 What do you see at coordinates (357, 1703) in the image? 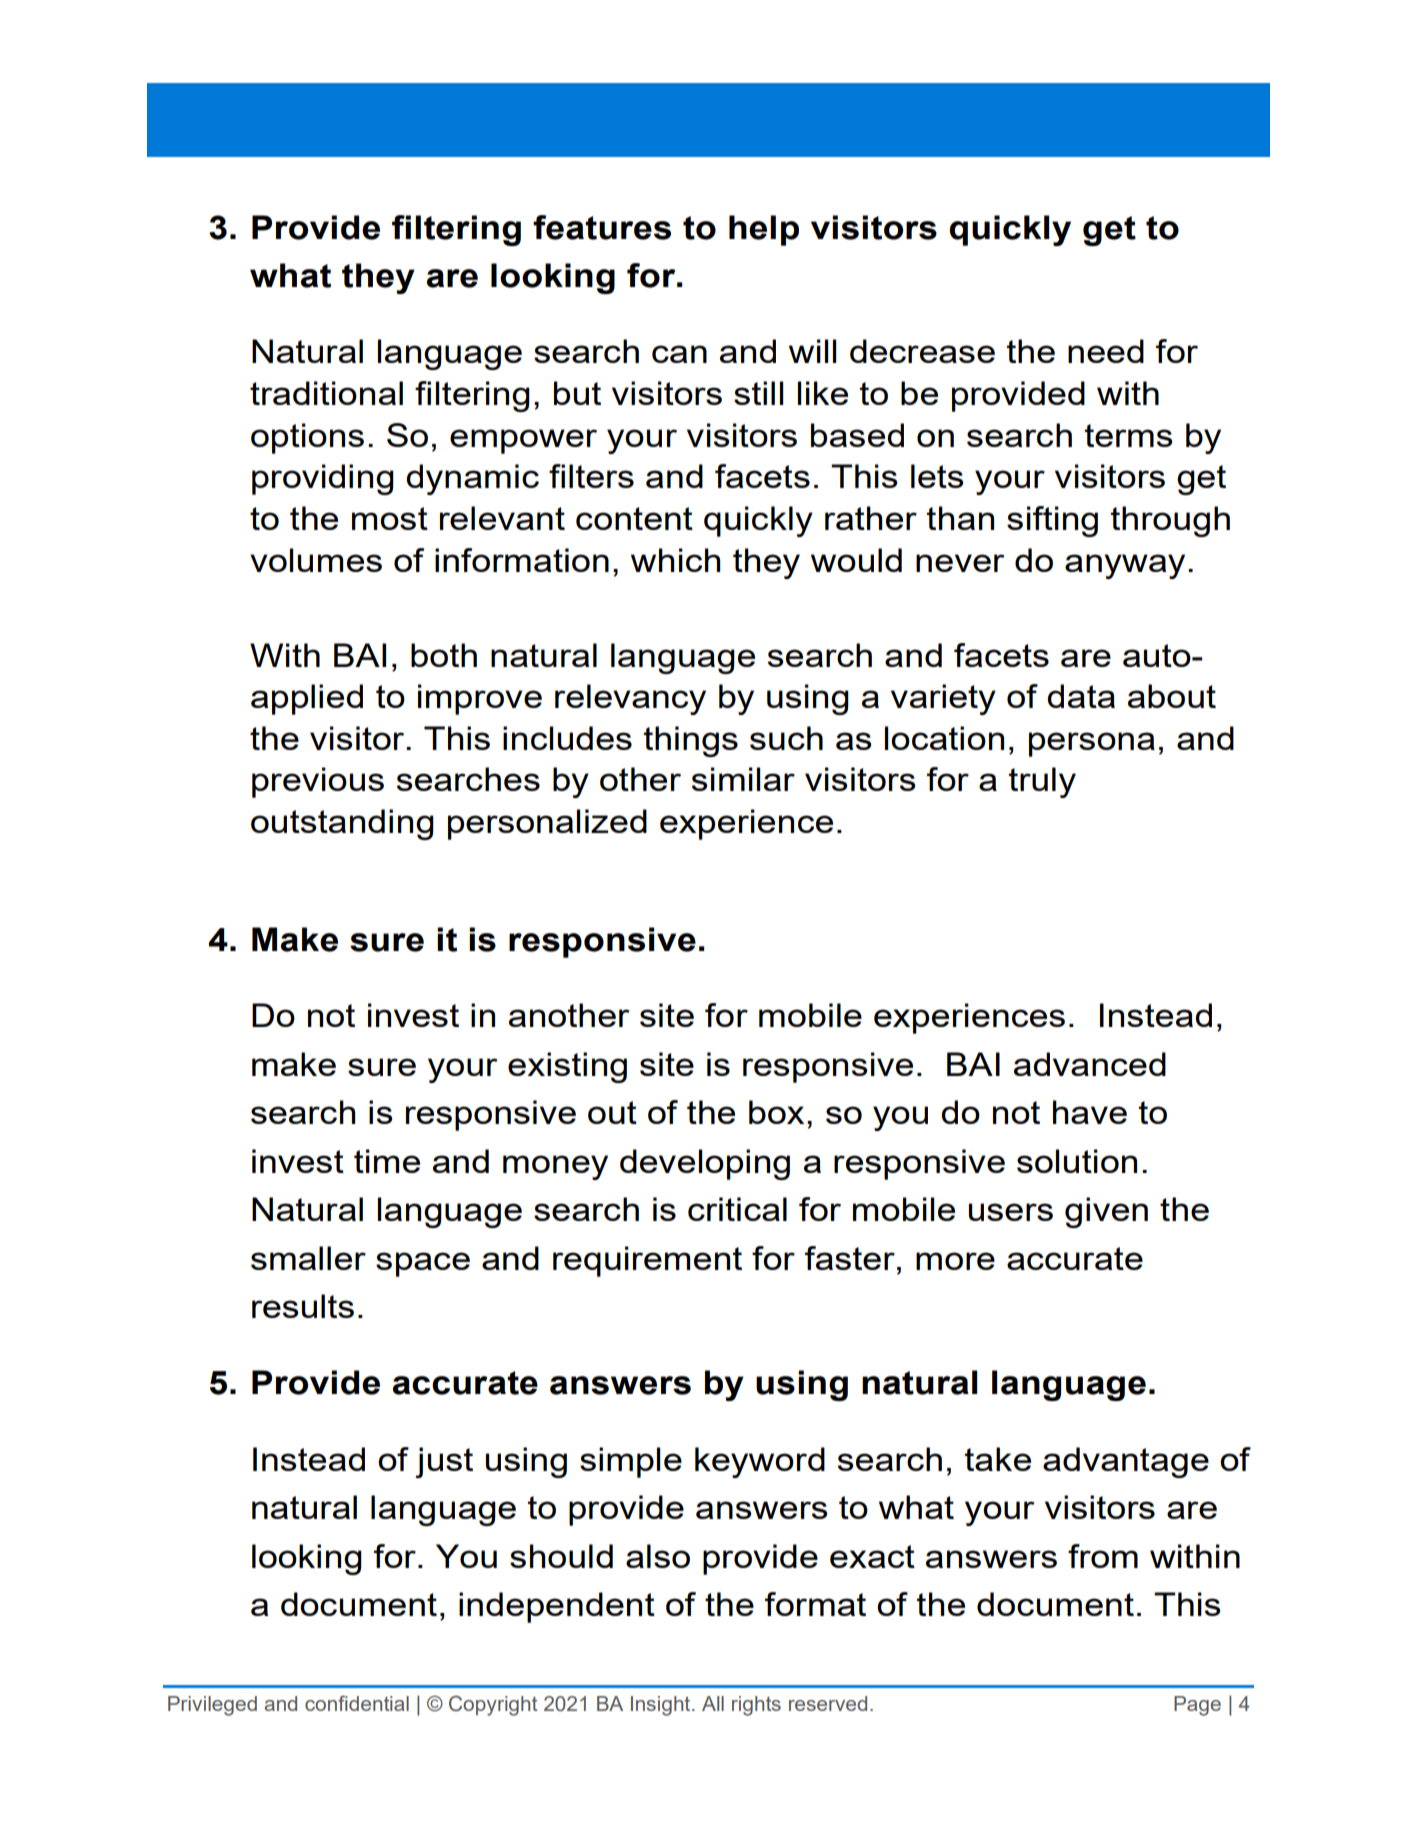
I see `confidential` at bounding box center [357, 1703].
